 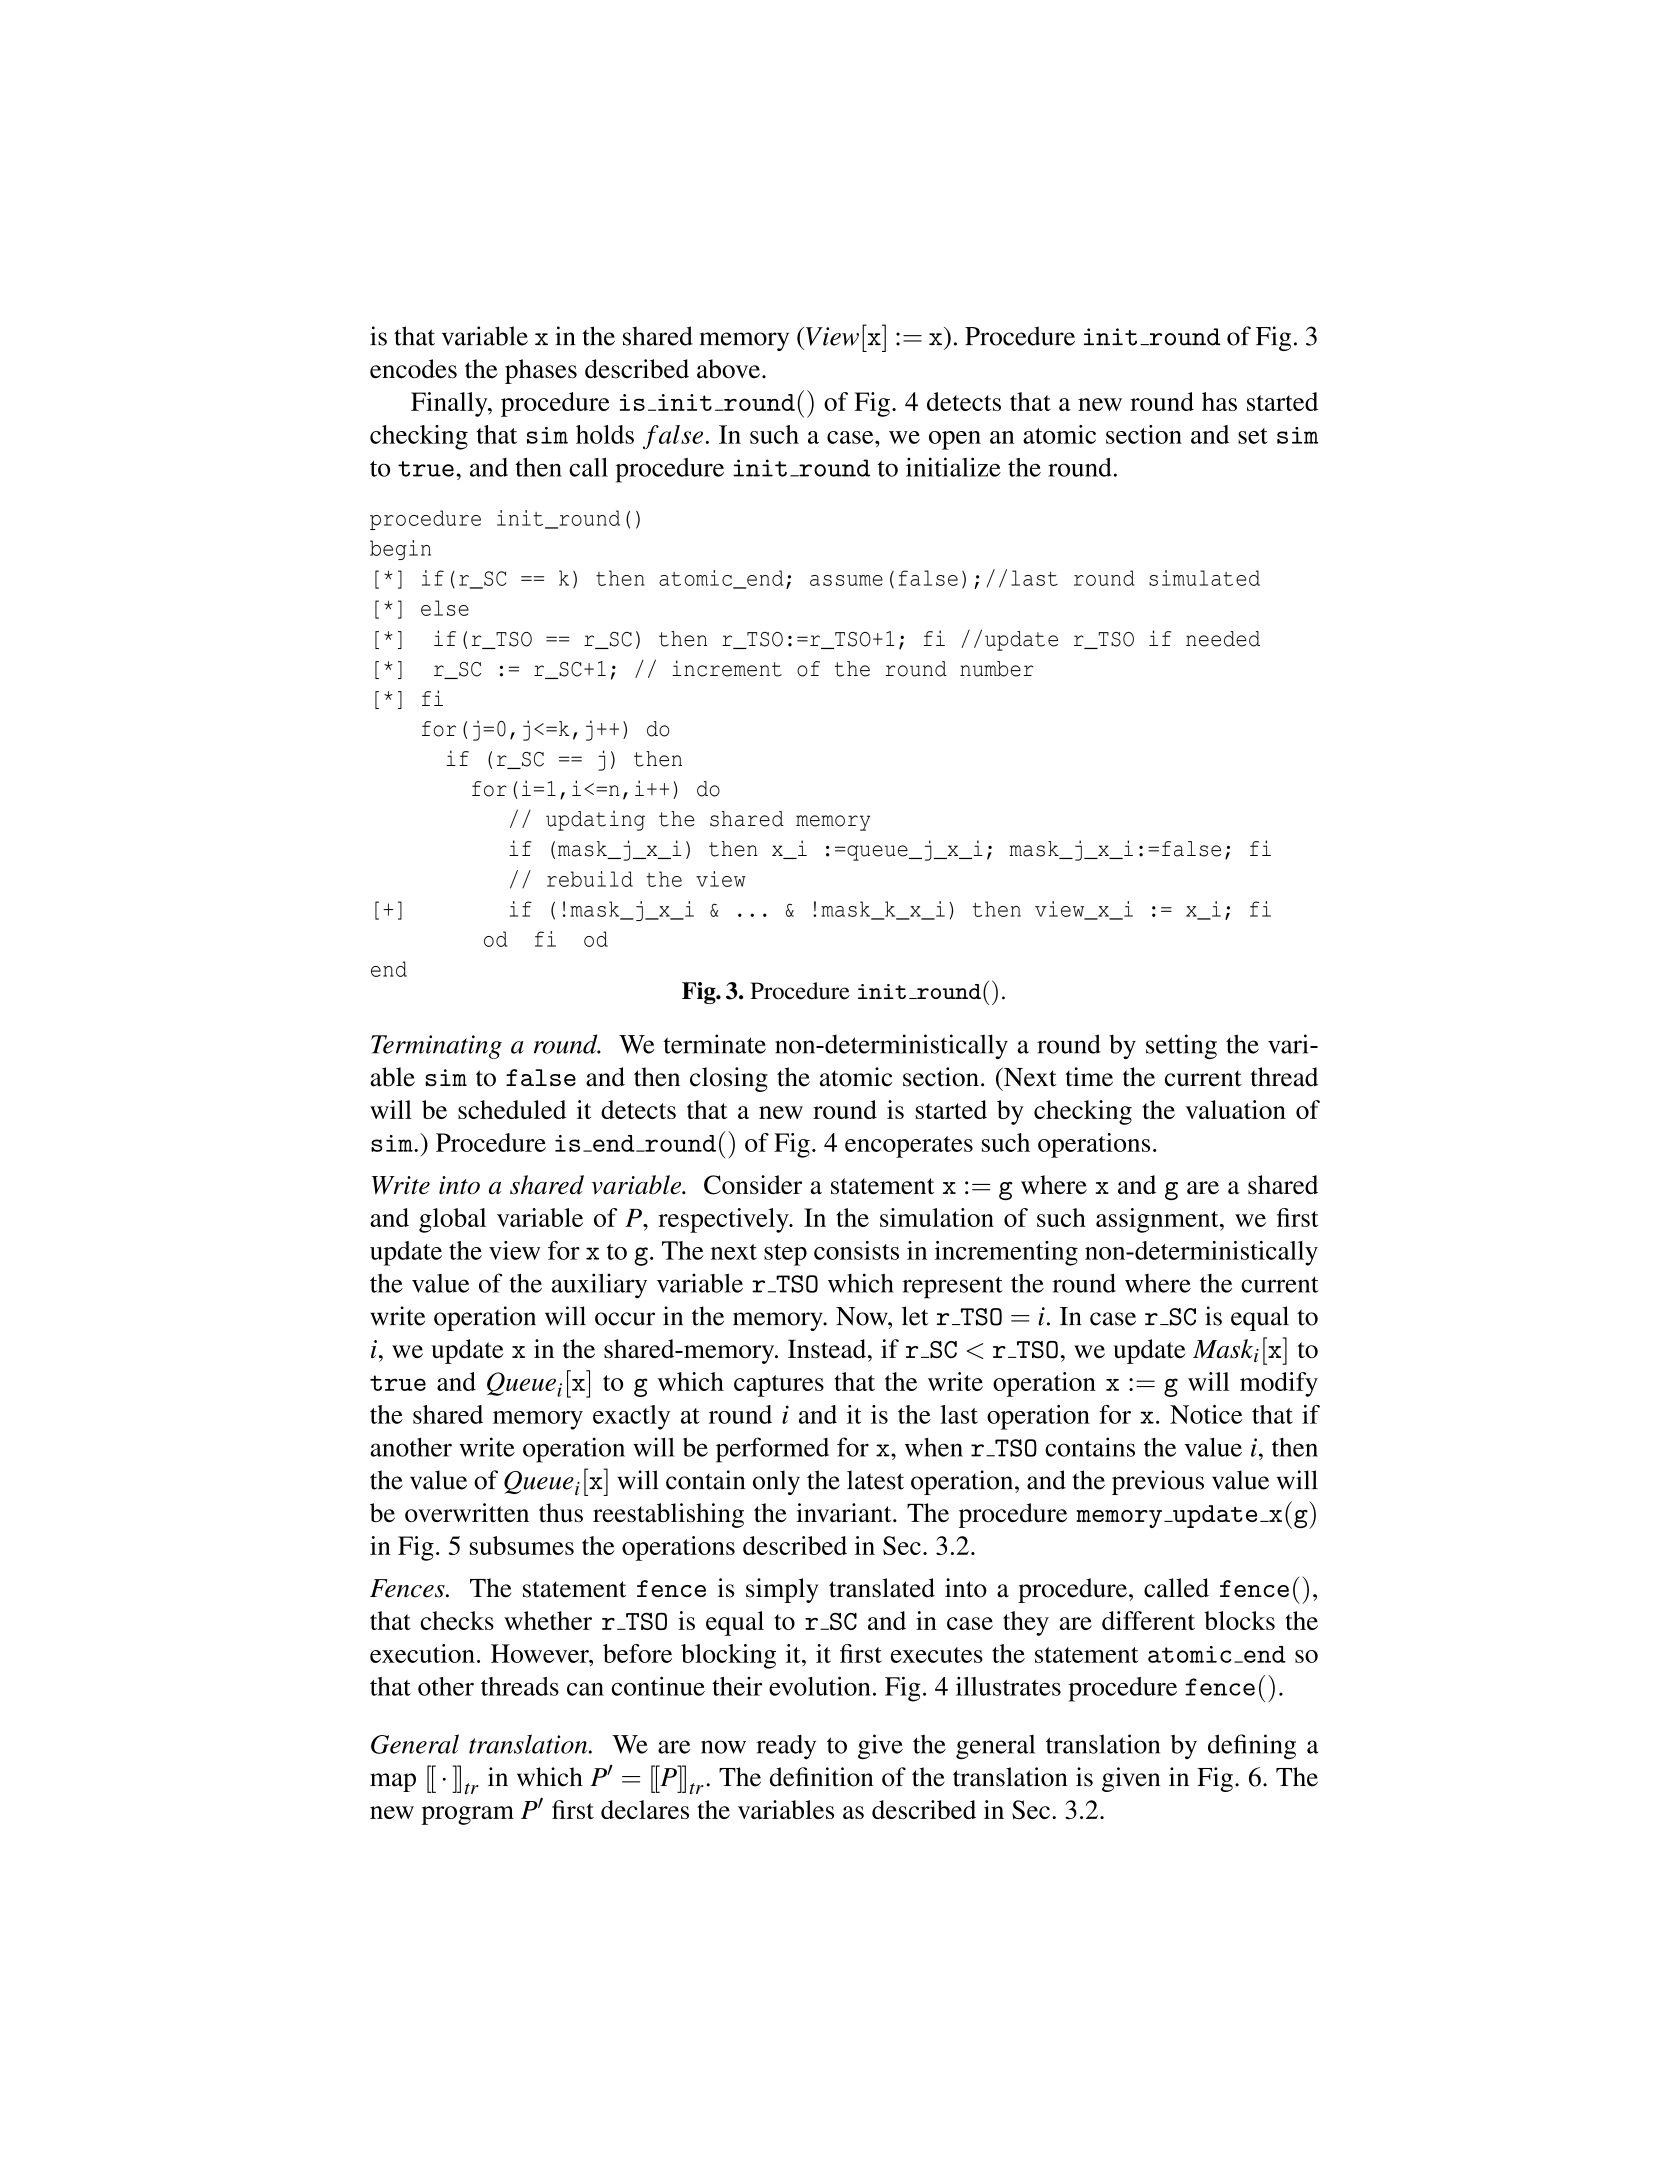 What do you see at coordinates (452, 1220) in the page?
I see `global` at bounding box center [452, 1220].
